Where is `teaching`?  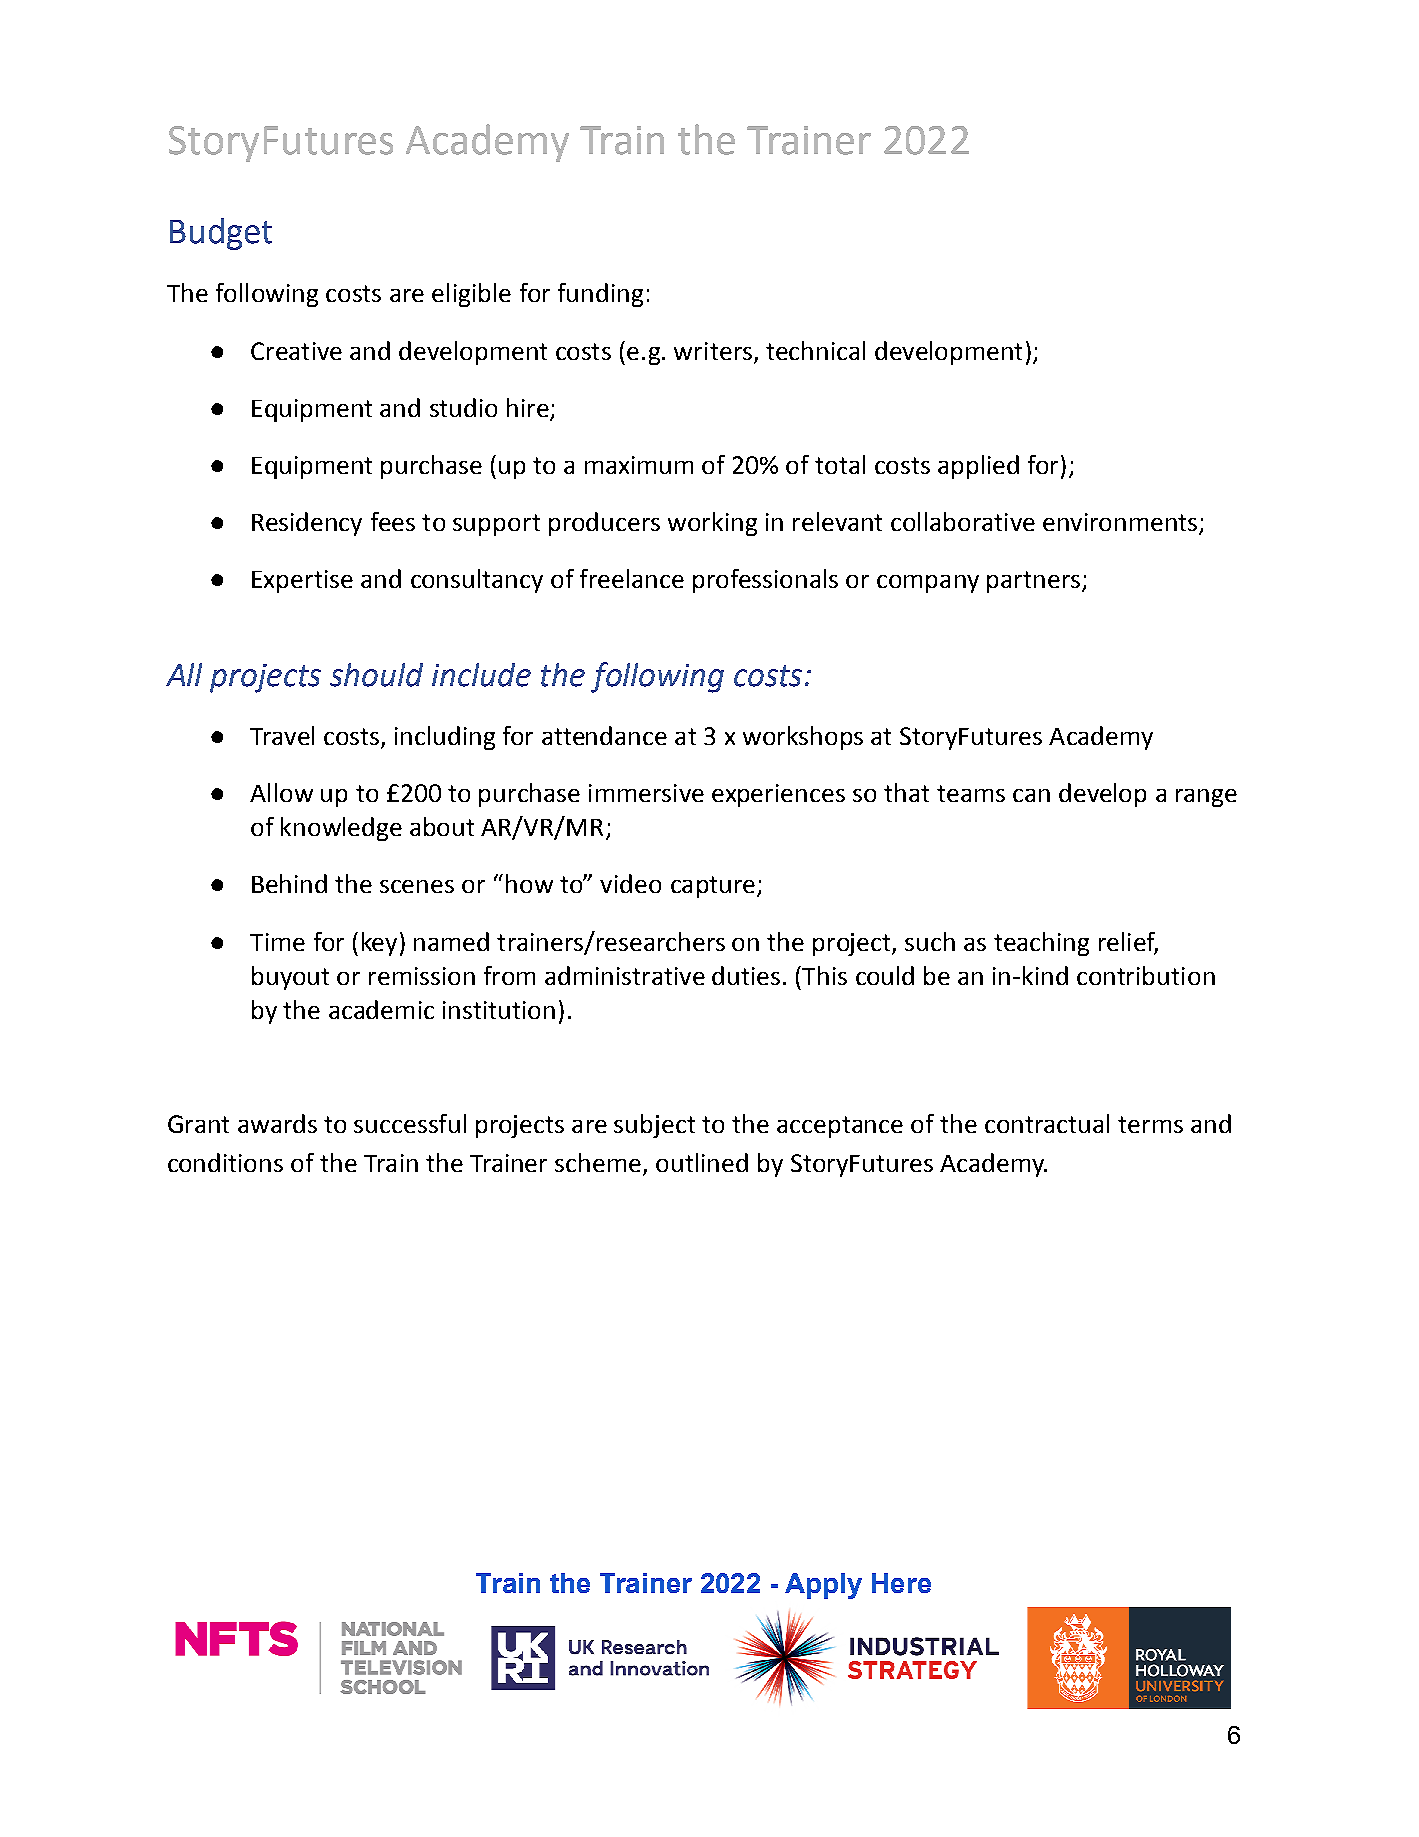
teaching is located at coordinates (1041, 944).
